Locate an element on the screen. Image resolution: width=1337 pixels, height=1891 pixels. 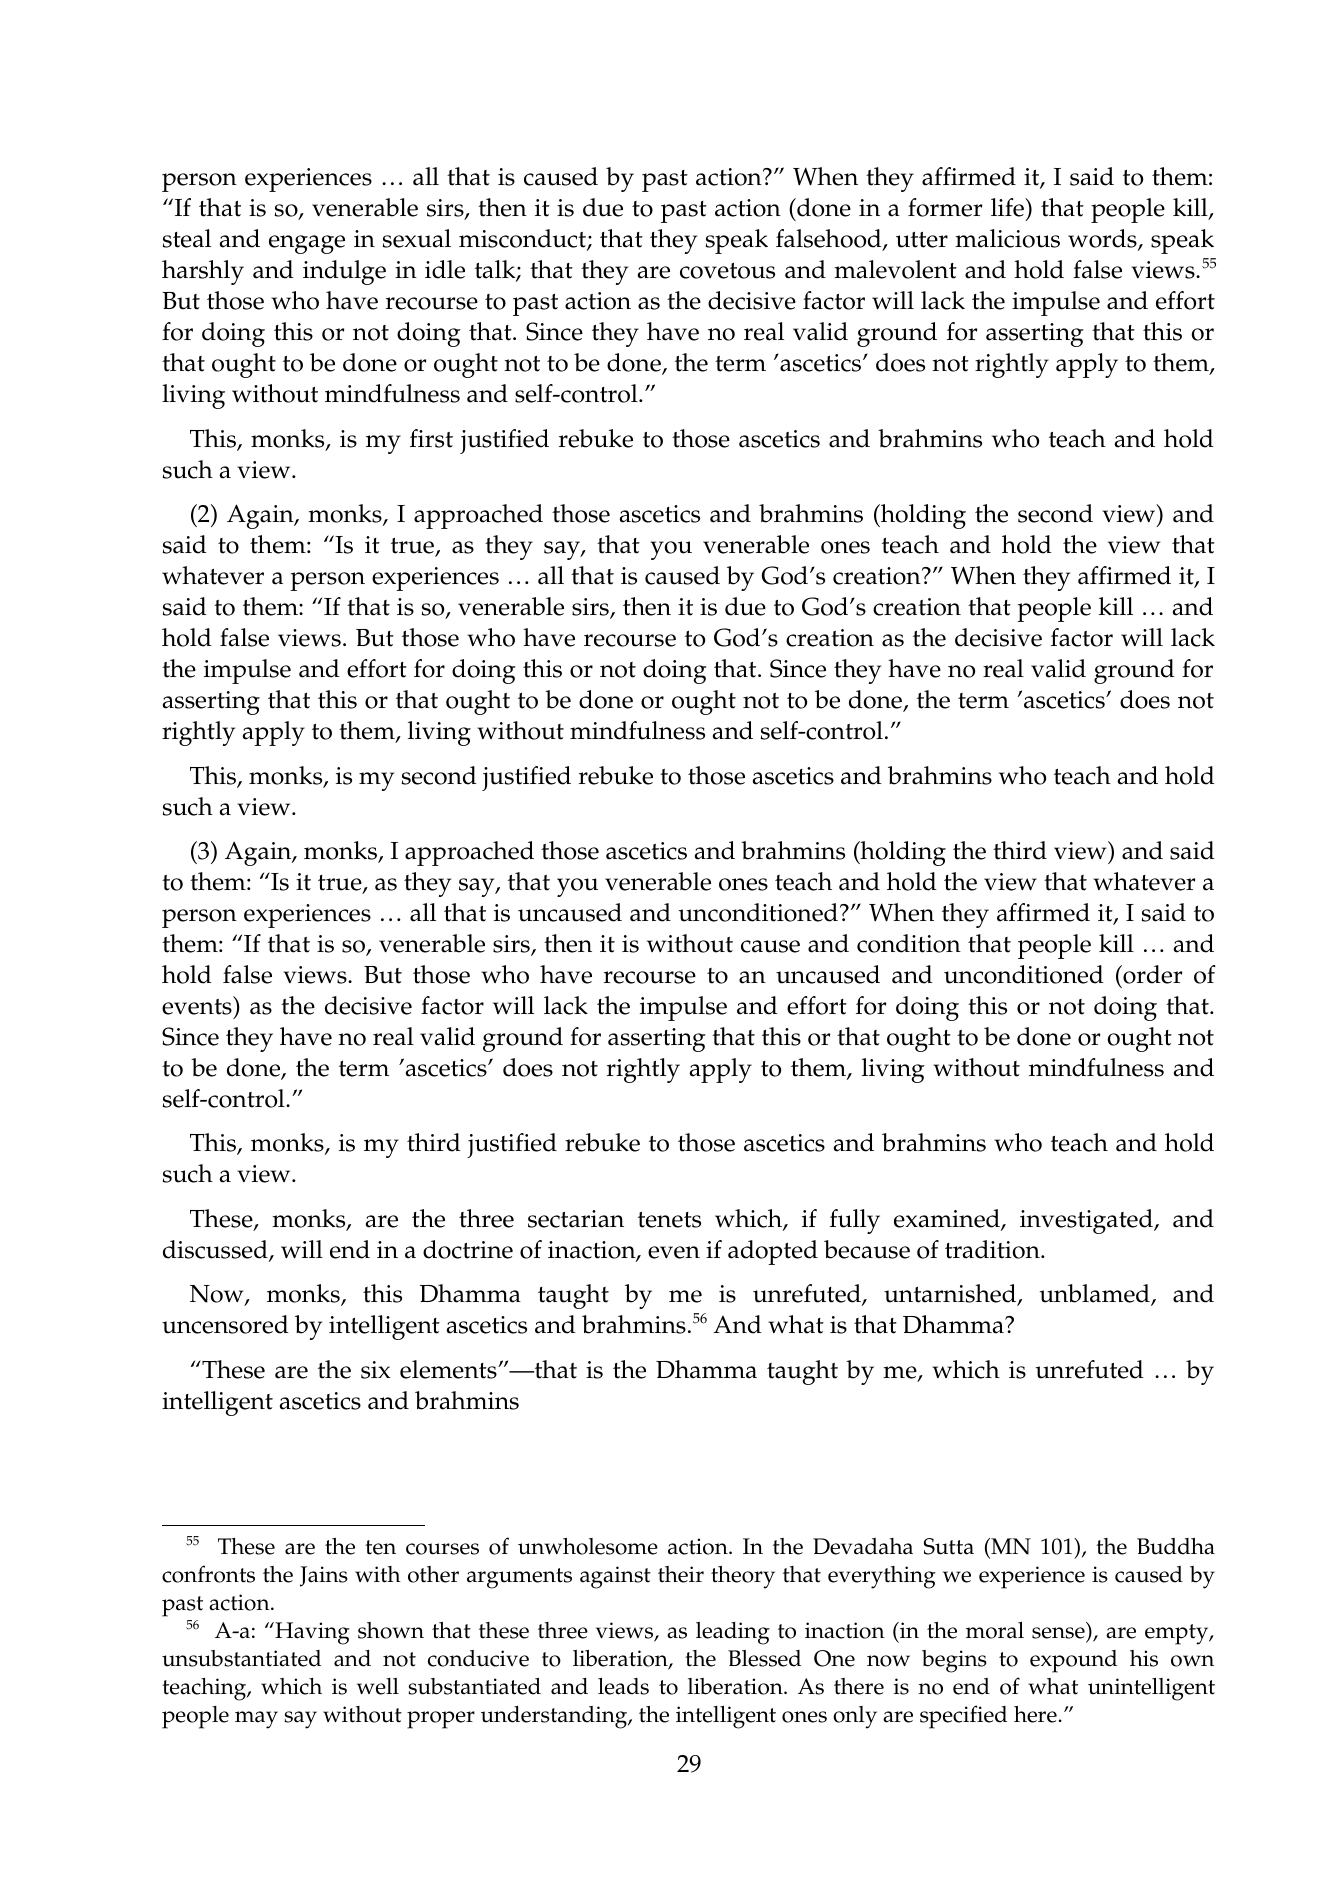
first is located at coordinates (431, 438).
